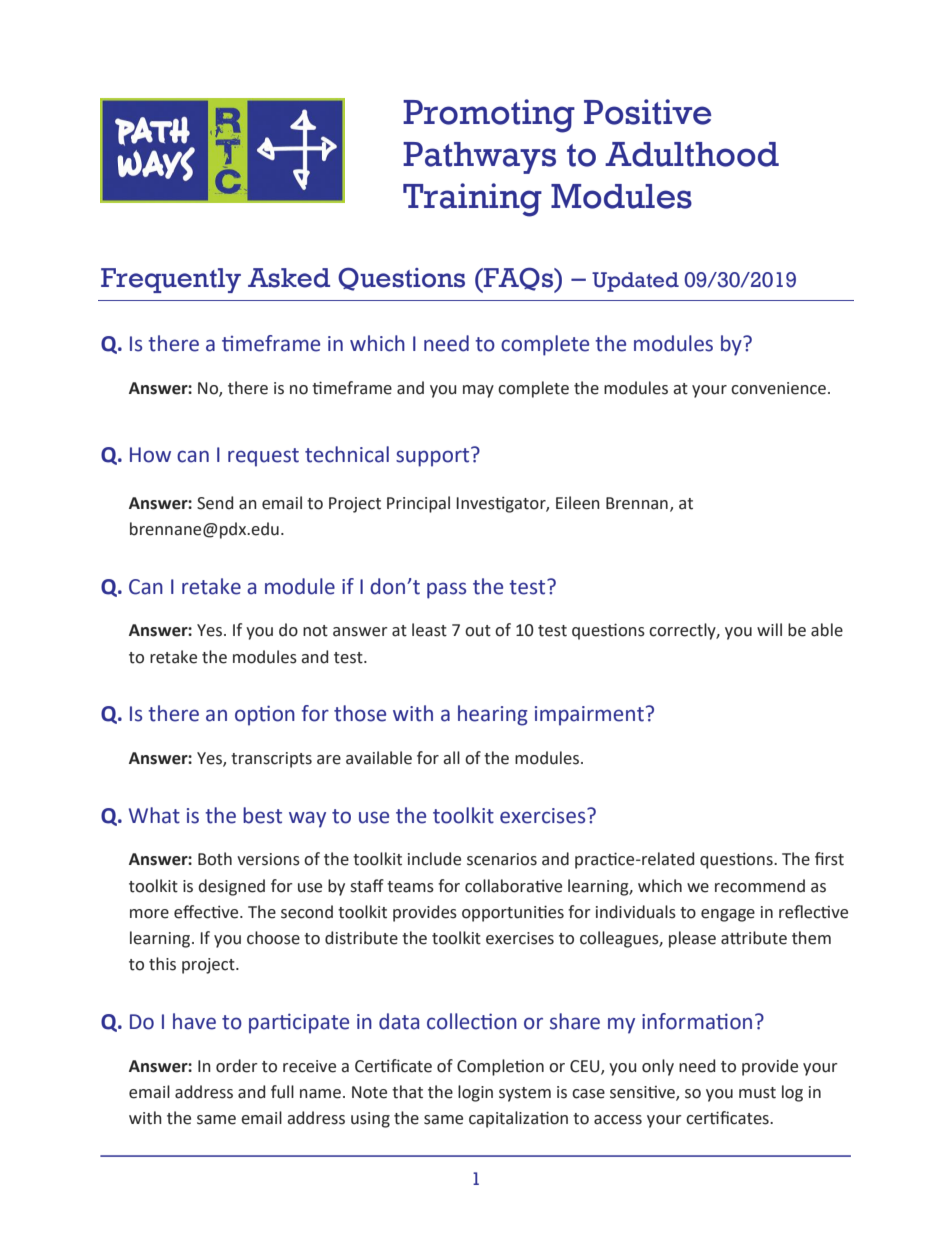 The height and width of the screenshot is (1233, 952). I want to click on must, so click(757, 1093).
